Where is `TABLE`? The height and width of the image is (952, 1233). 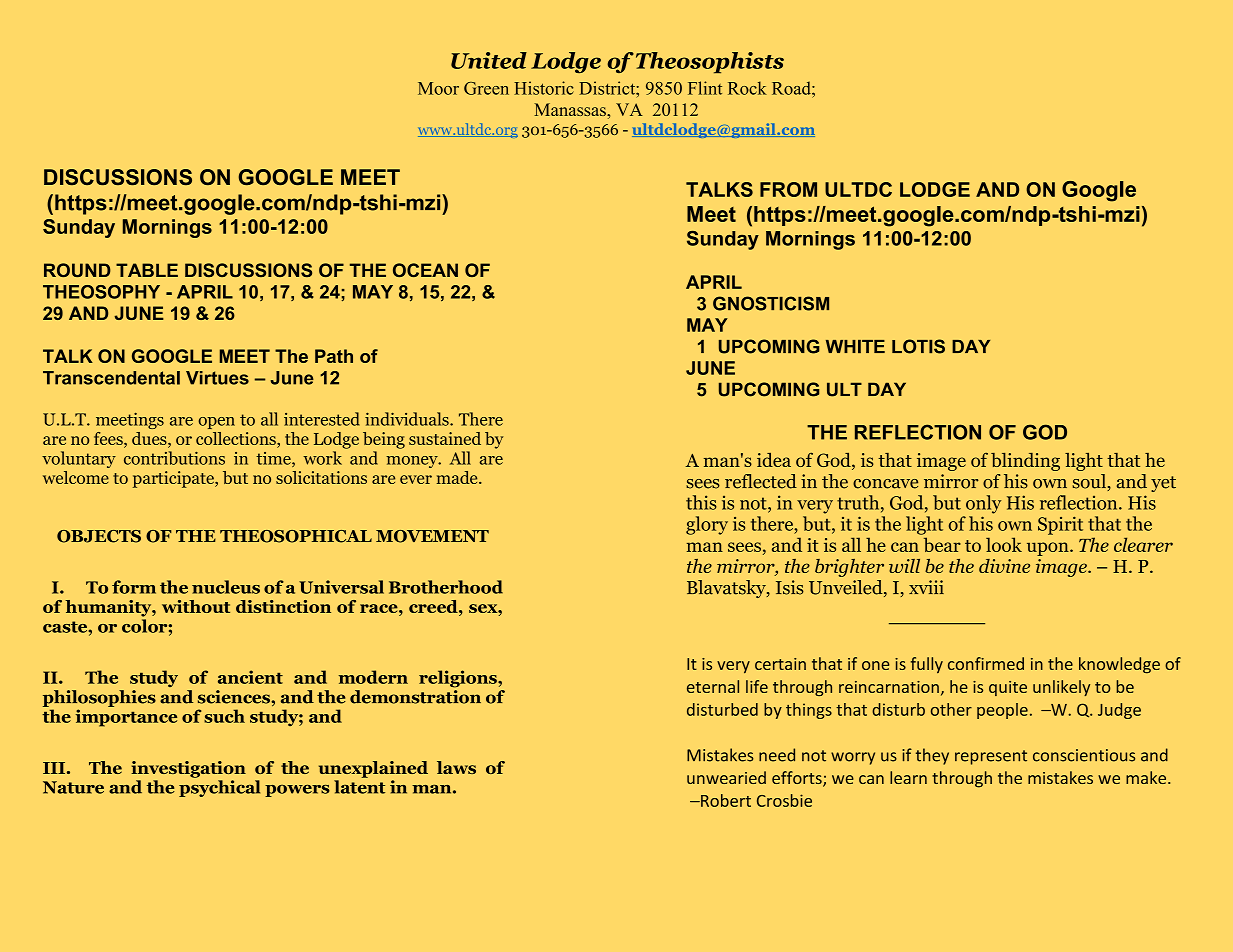
TABLE is located at coordinates (147, 270).
